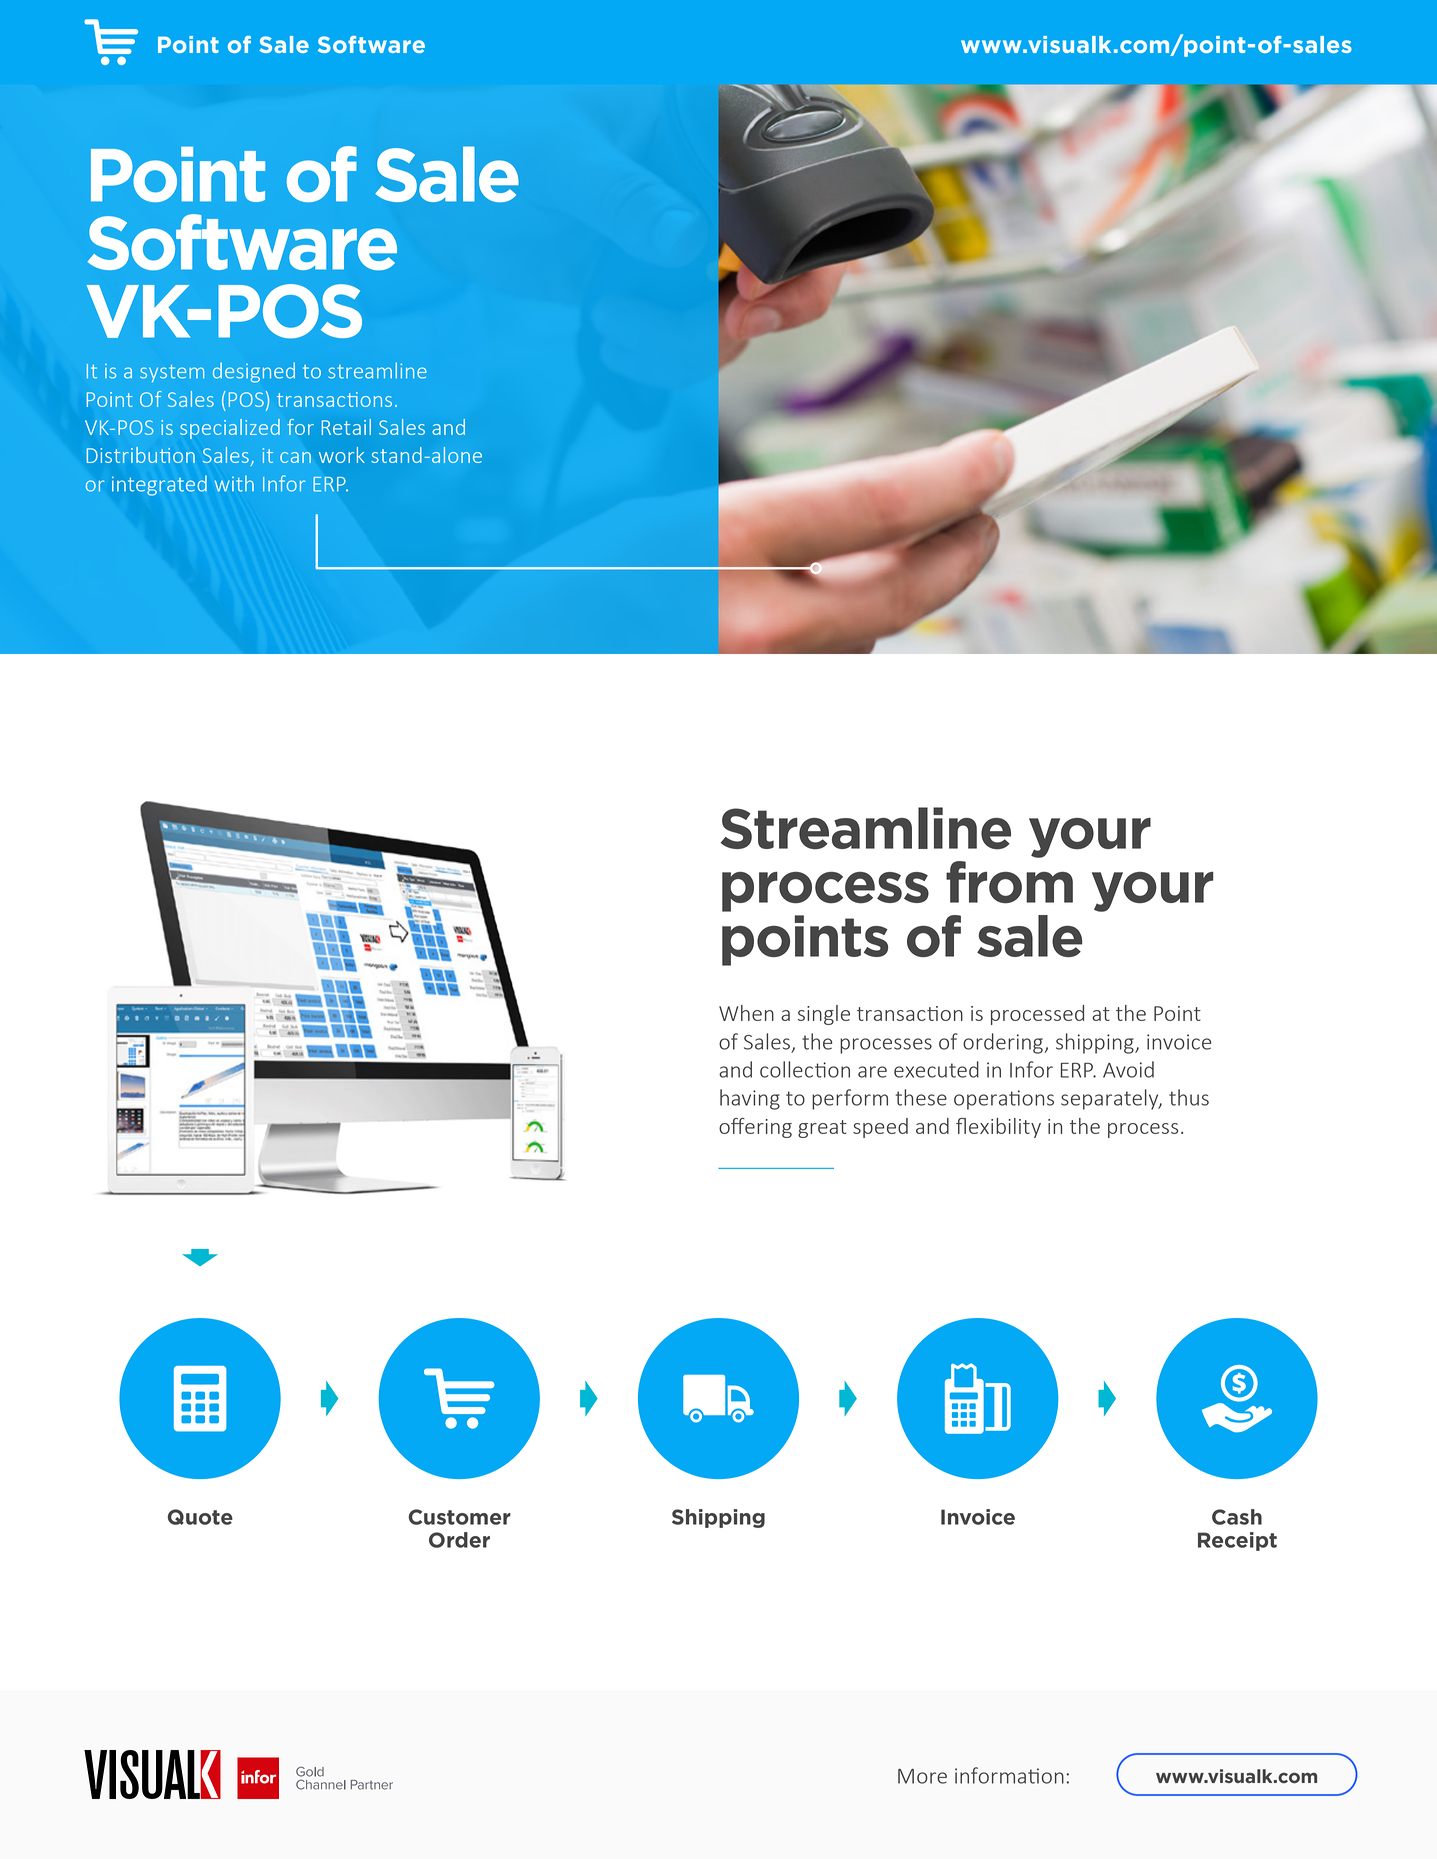  Describe the element at coordinates (1009, 882) in the page. I see `from` at that location.
